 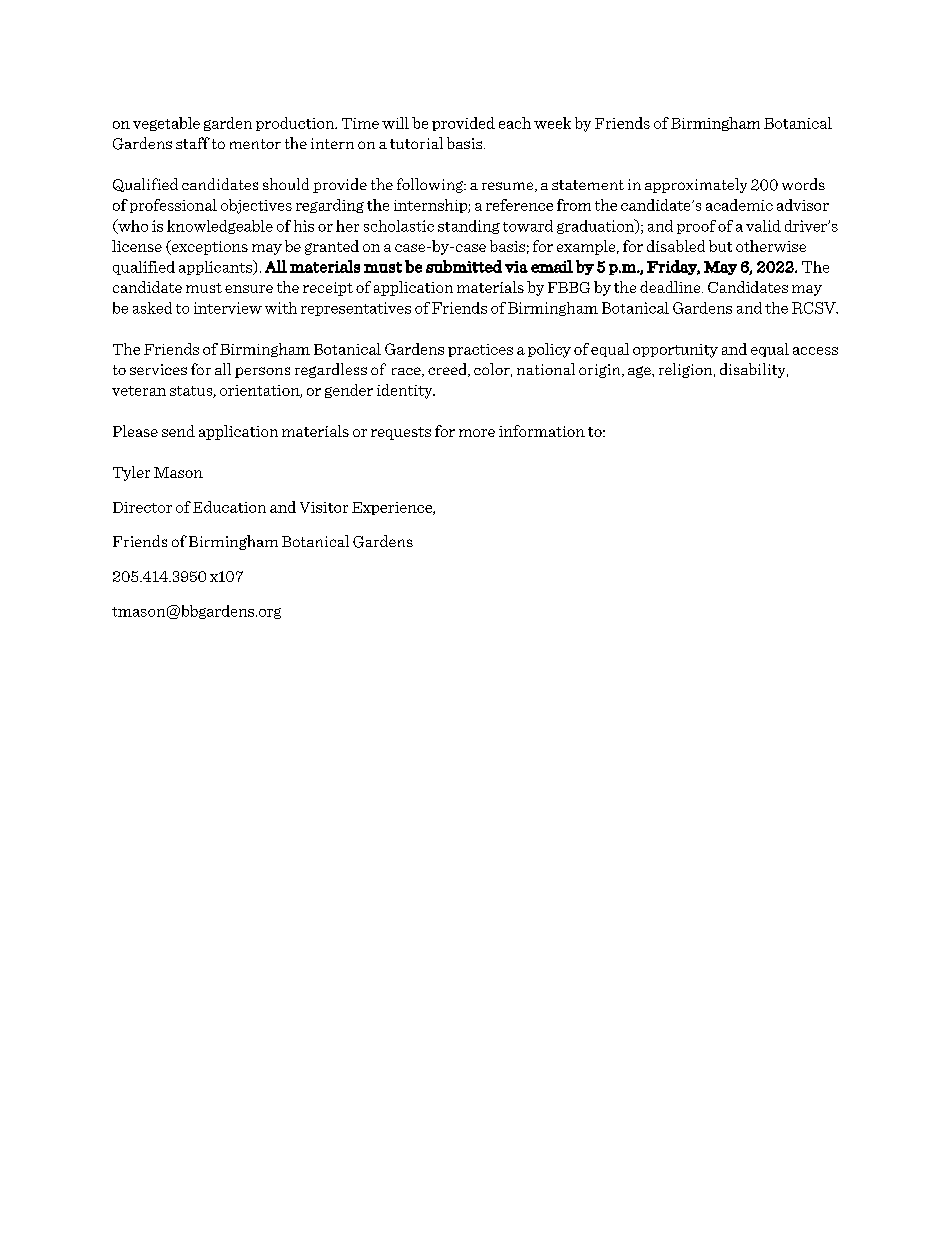 What do you see at coordinates (640, 372) in the screenshot?
I see `age` at bounding box center [640, 372].
